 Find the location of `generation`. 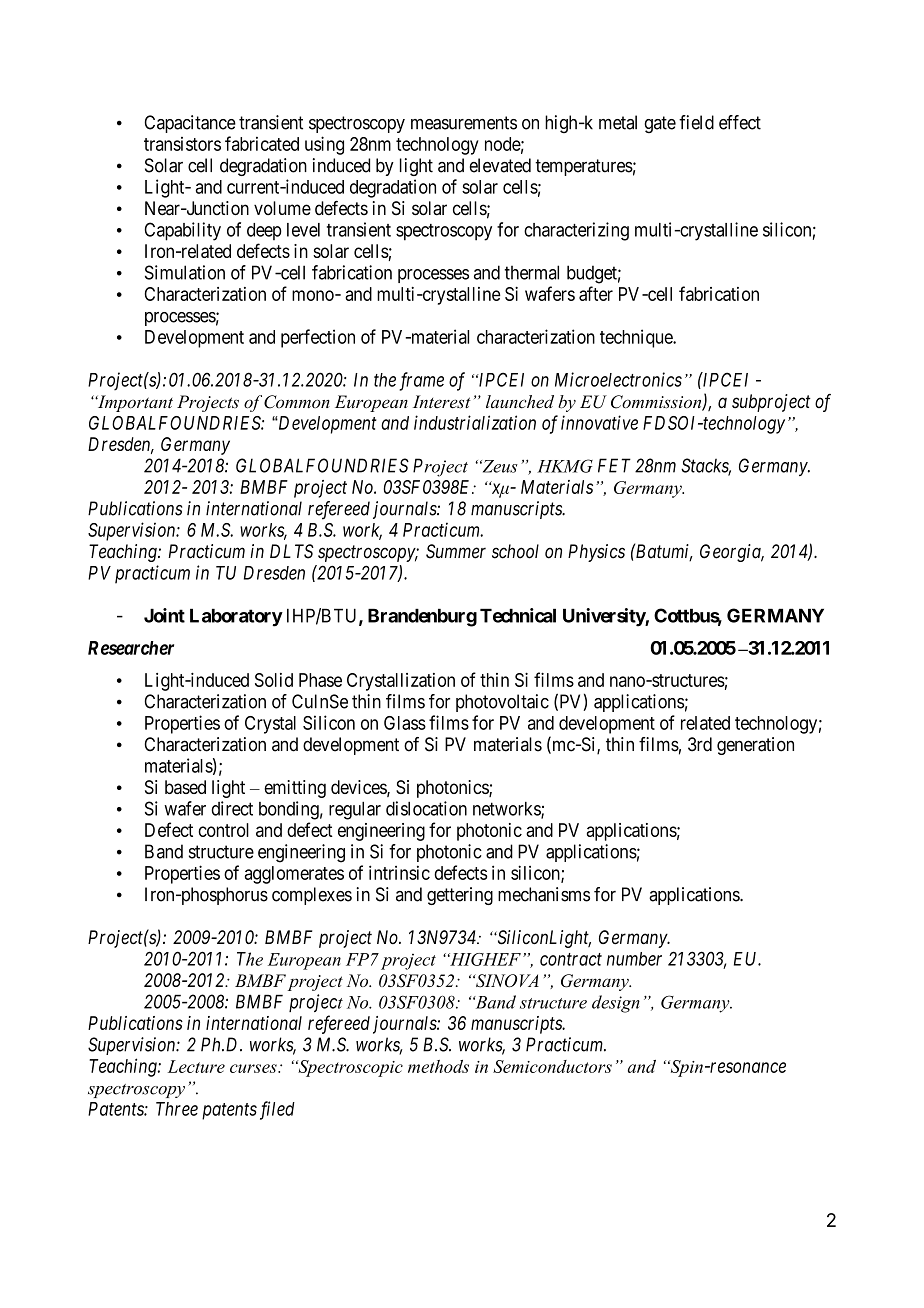

generation is located at coordinates (755, 746).
